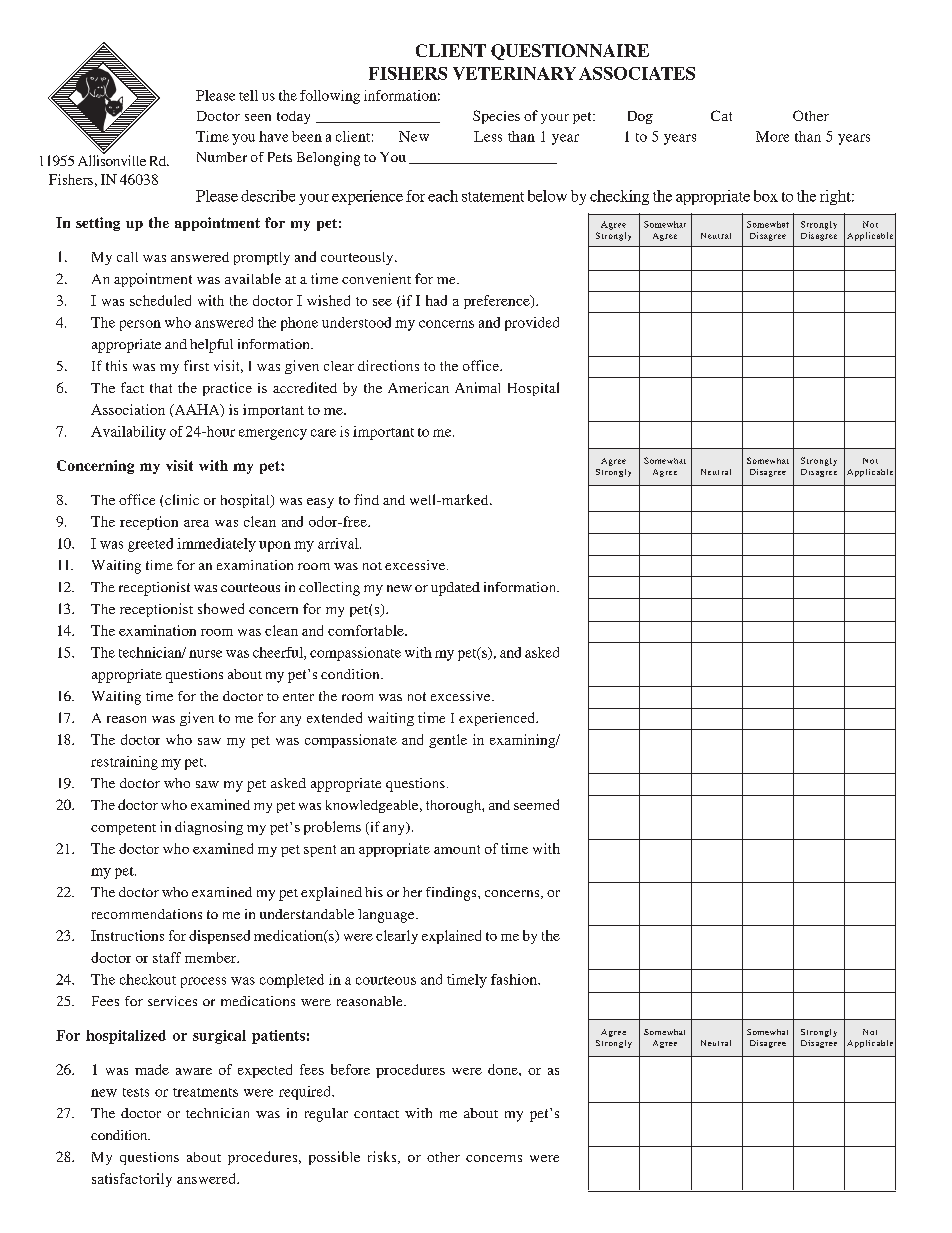 This page has height=1233, width=952. I want to click on tell, so click(248, 95).
